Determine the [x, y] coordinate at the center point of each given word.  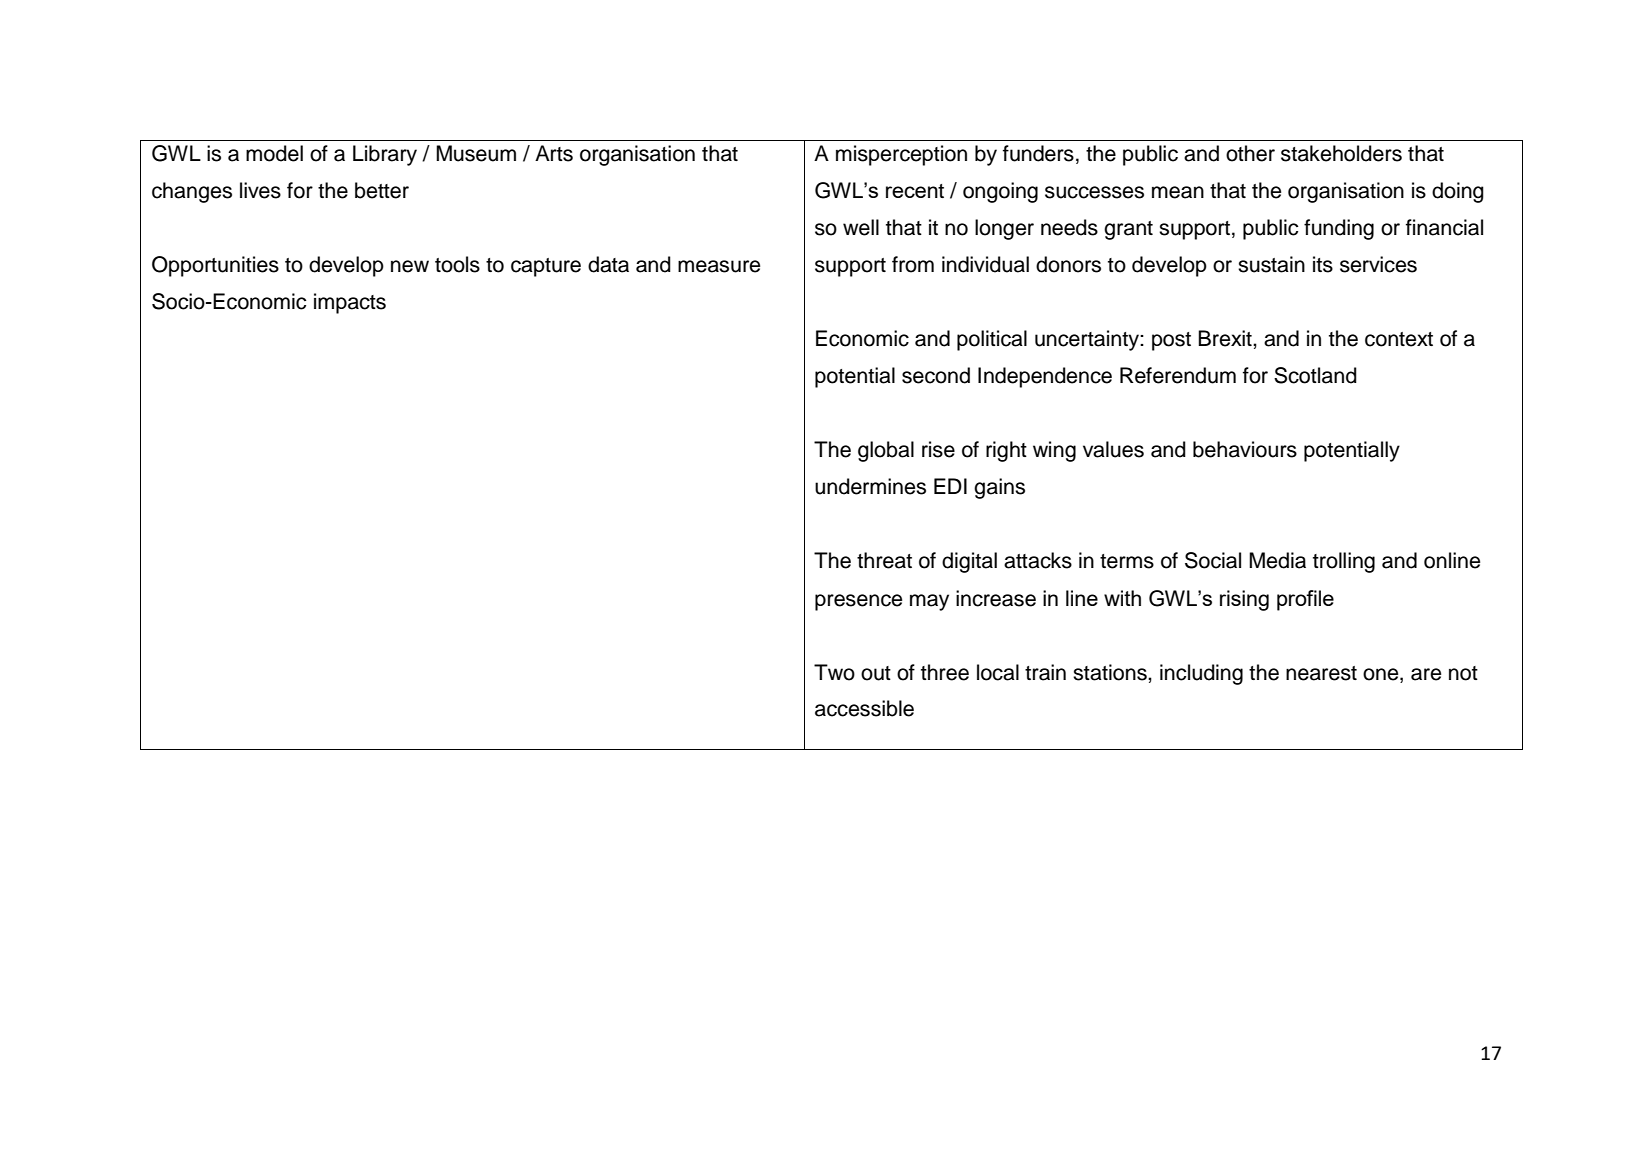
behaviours [1245, 449]
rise [938, 449]
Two [834, 672]
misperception [901, 155]
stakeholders [1341, 153]
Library [385, 155]
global [886, 451]
